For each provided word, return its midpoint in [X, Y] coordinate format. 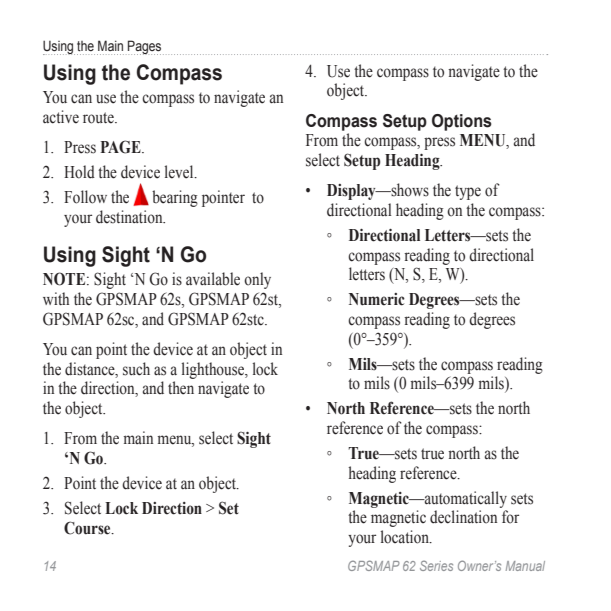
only [257, 280]
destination [130, 217]
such [136, 369]
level [180, 172]
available [213, 279]
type [468, 192]
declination [463, 517]
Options [462, 122]
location [406, 537]
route [99, 118]
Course [88, 528]
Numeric [377, 299]
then [181, 388]
